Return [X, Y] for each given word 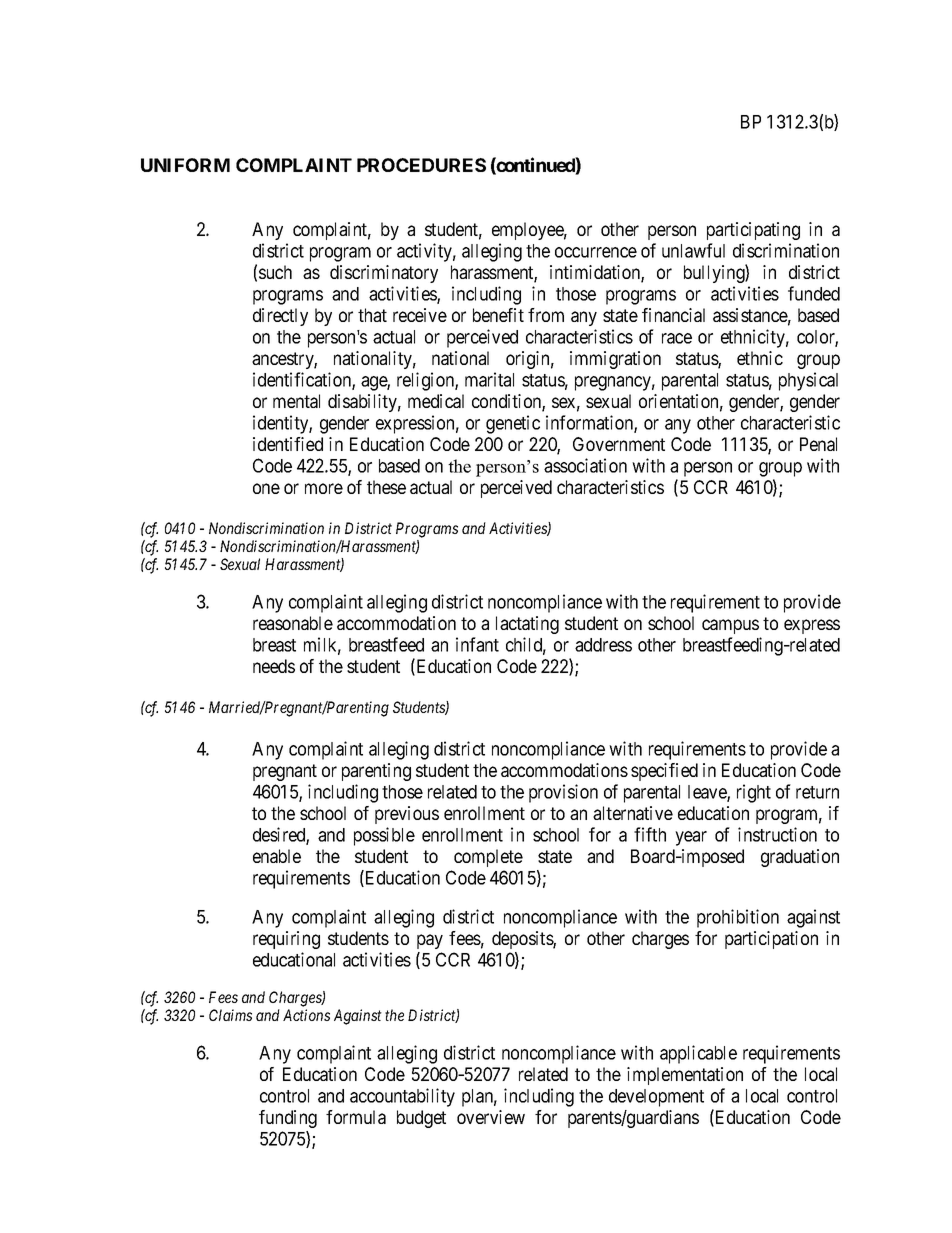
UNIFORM [185, 165]
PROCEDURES [421, 165]
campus [730, 626]
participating [753, 231]
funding [288, 1119]
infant [477, 644]
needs [274, 666]
